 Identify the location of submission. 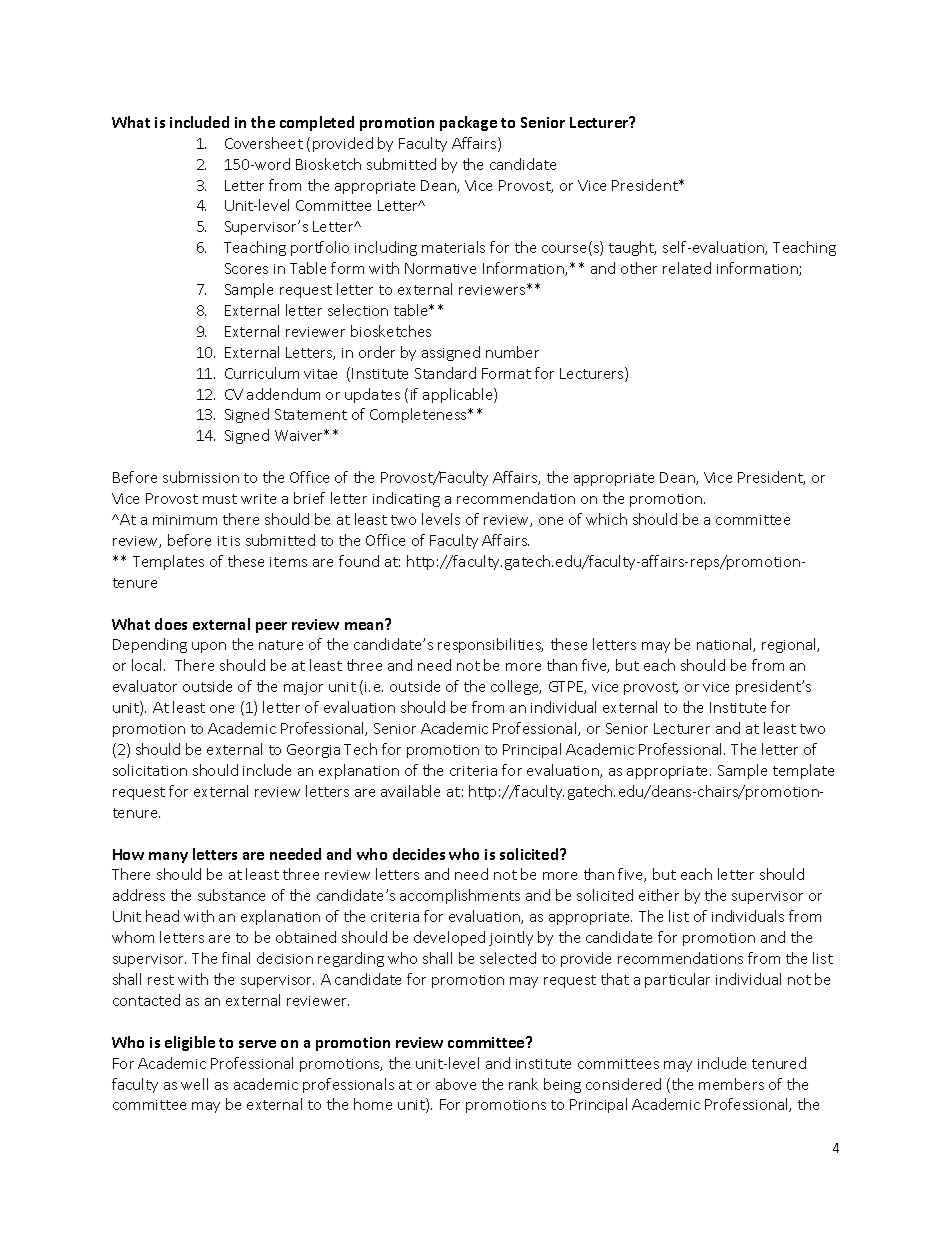
(201, 477).
